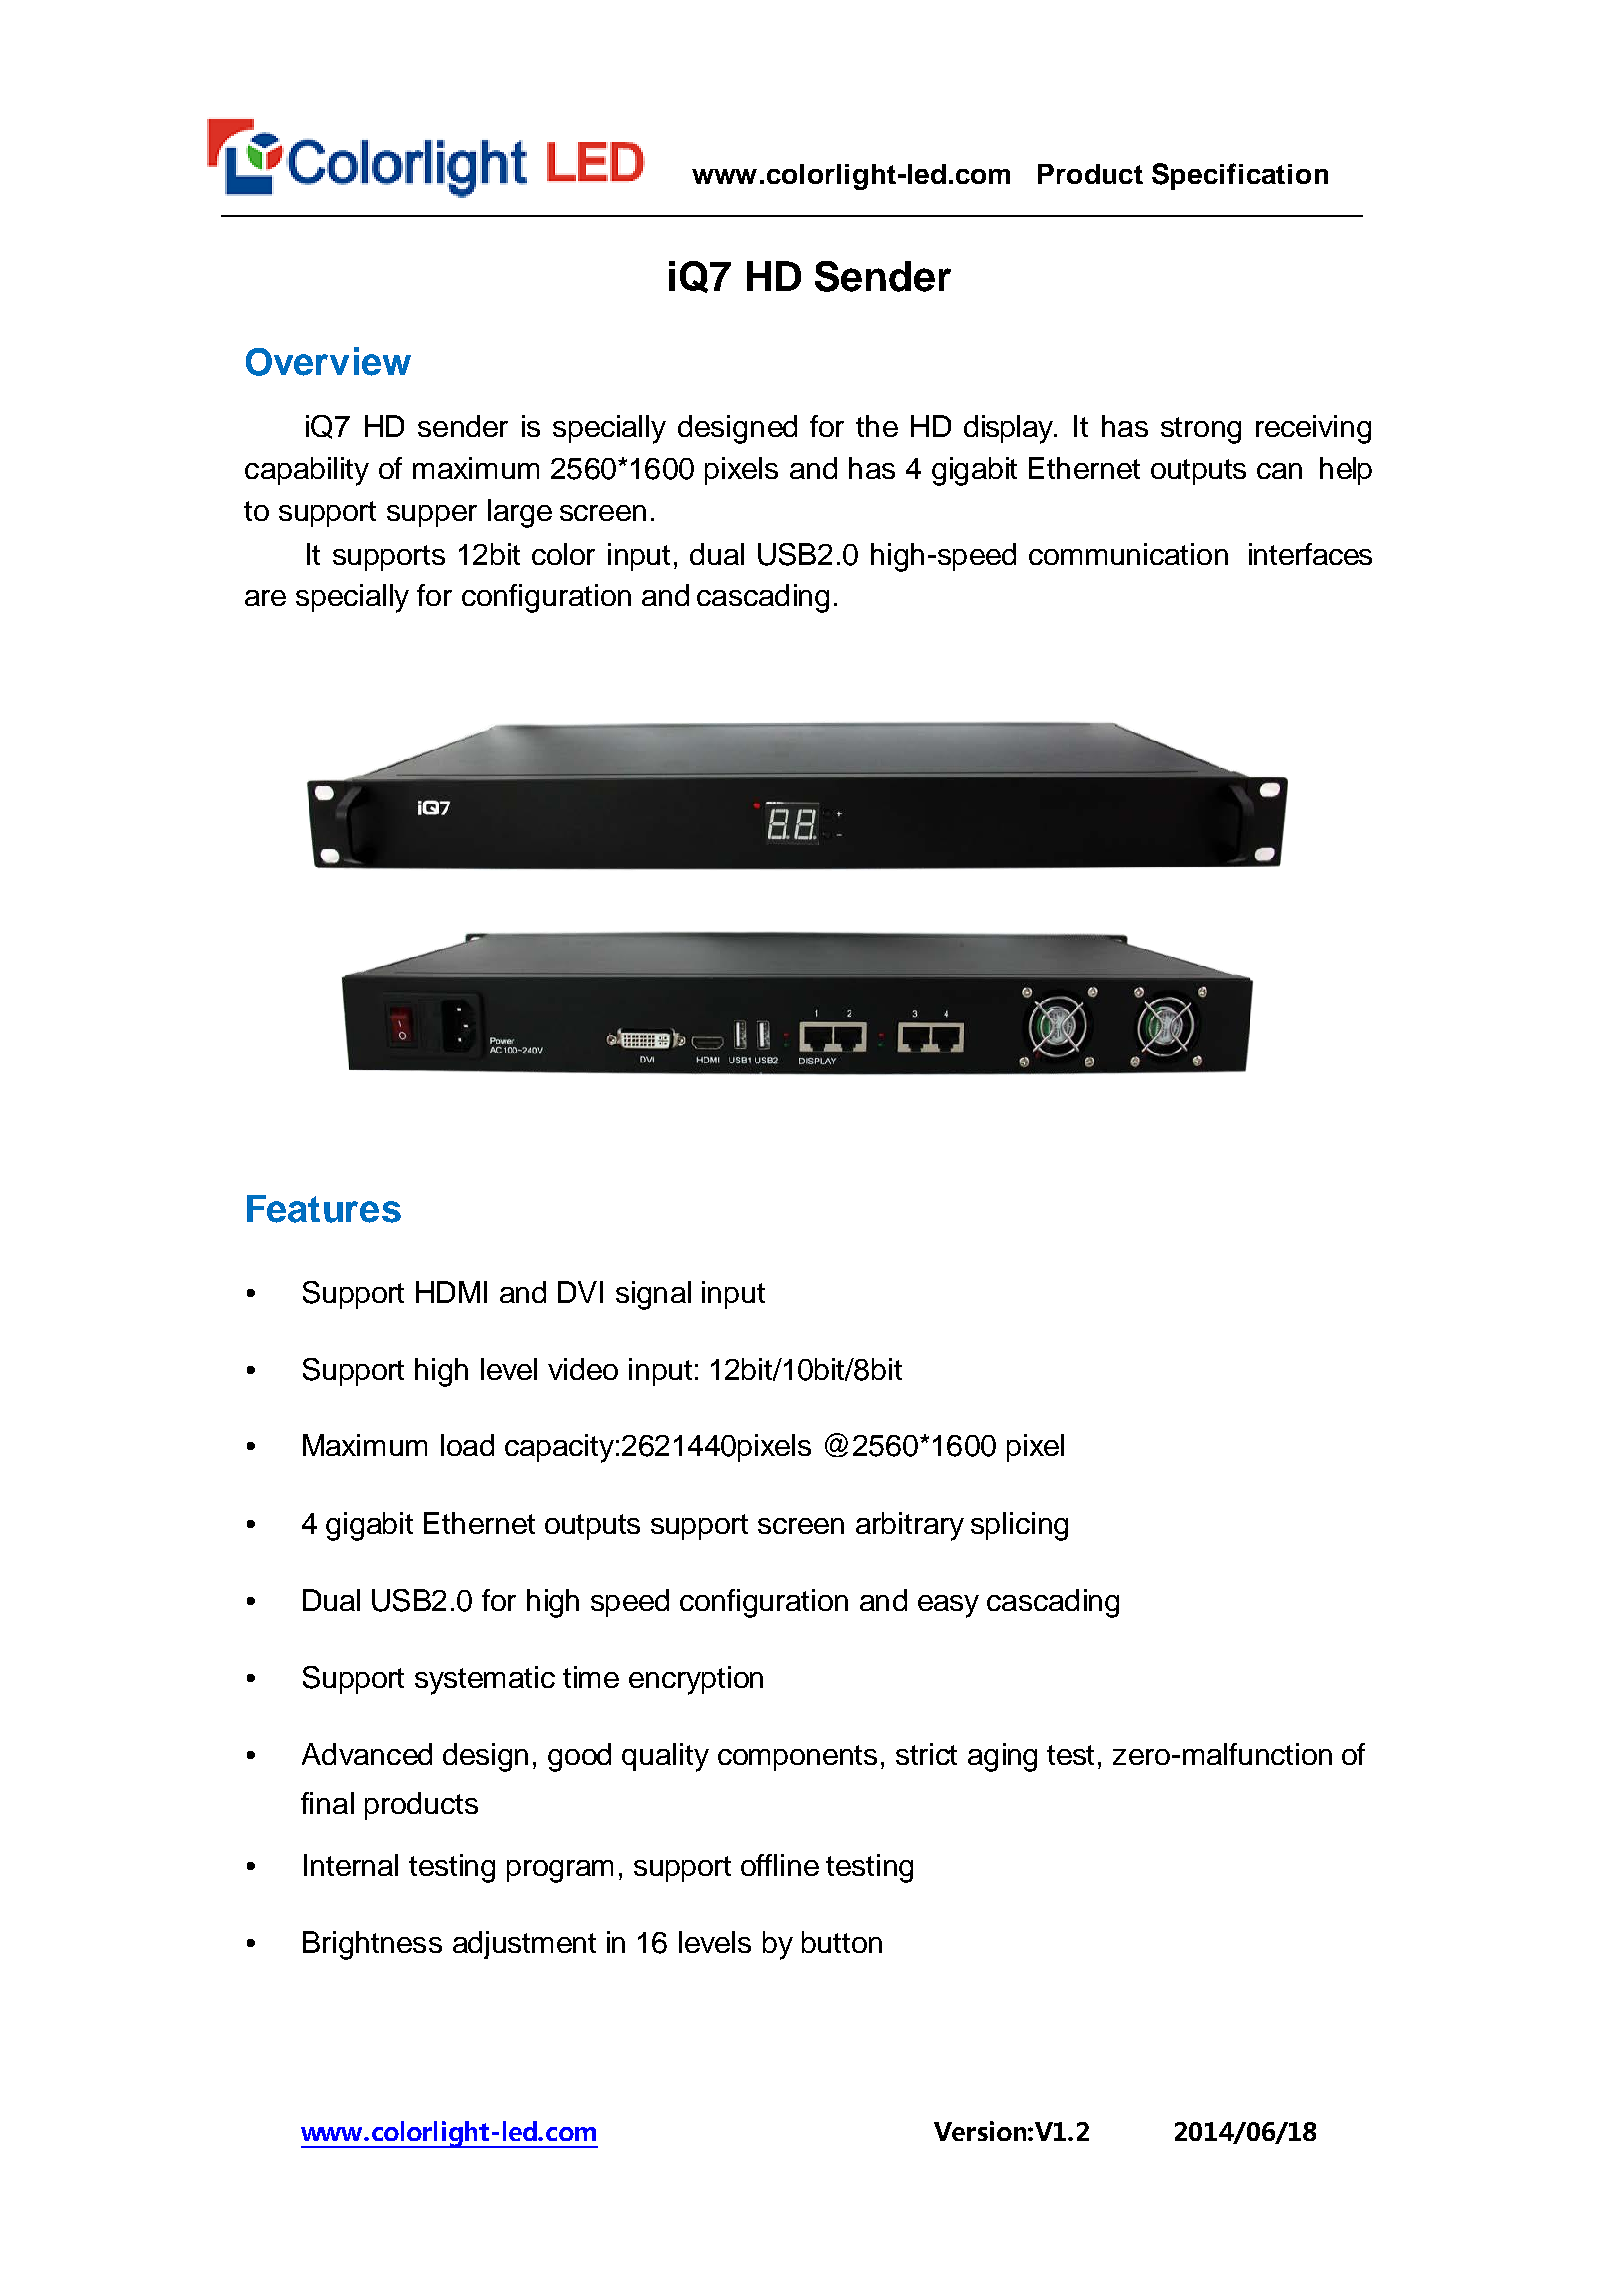 This screenshot has width=1616, height=2285. I want to click on Internal, so click(351, 1865).
